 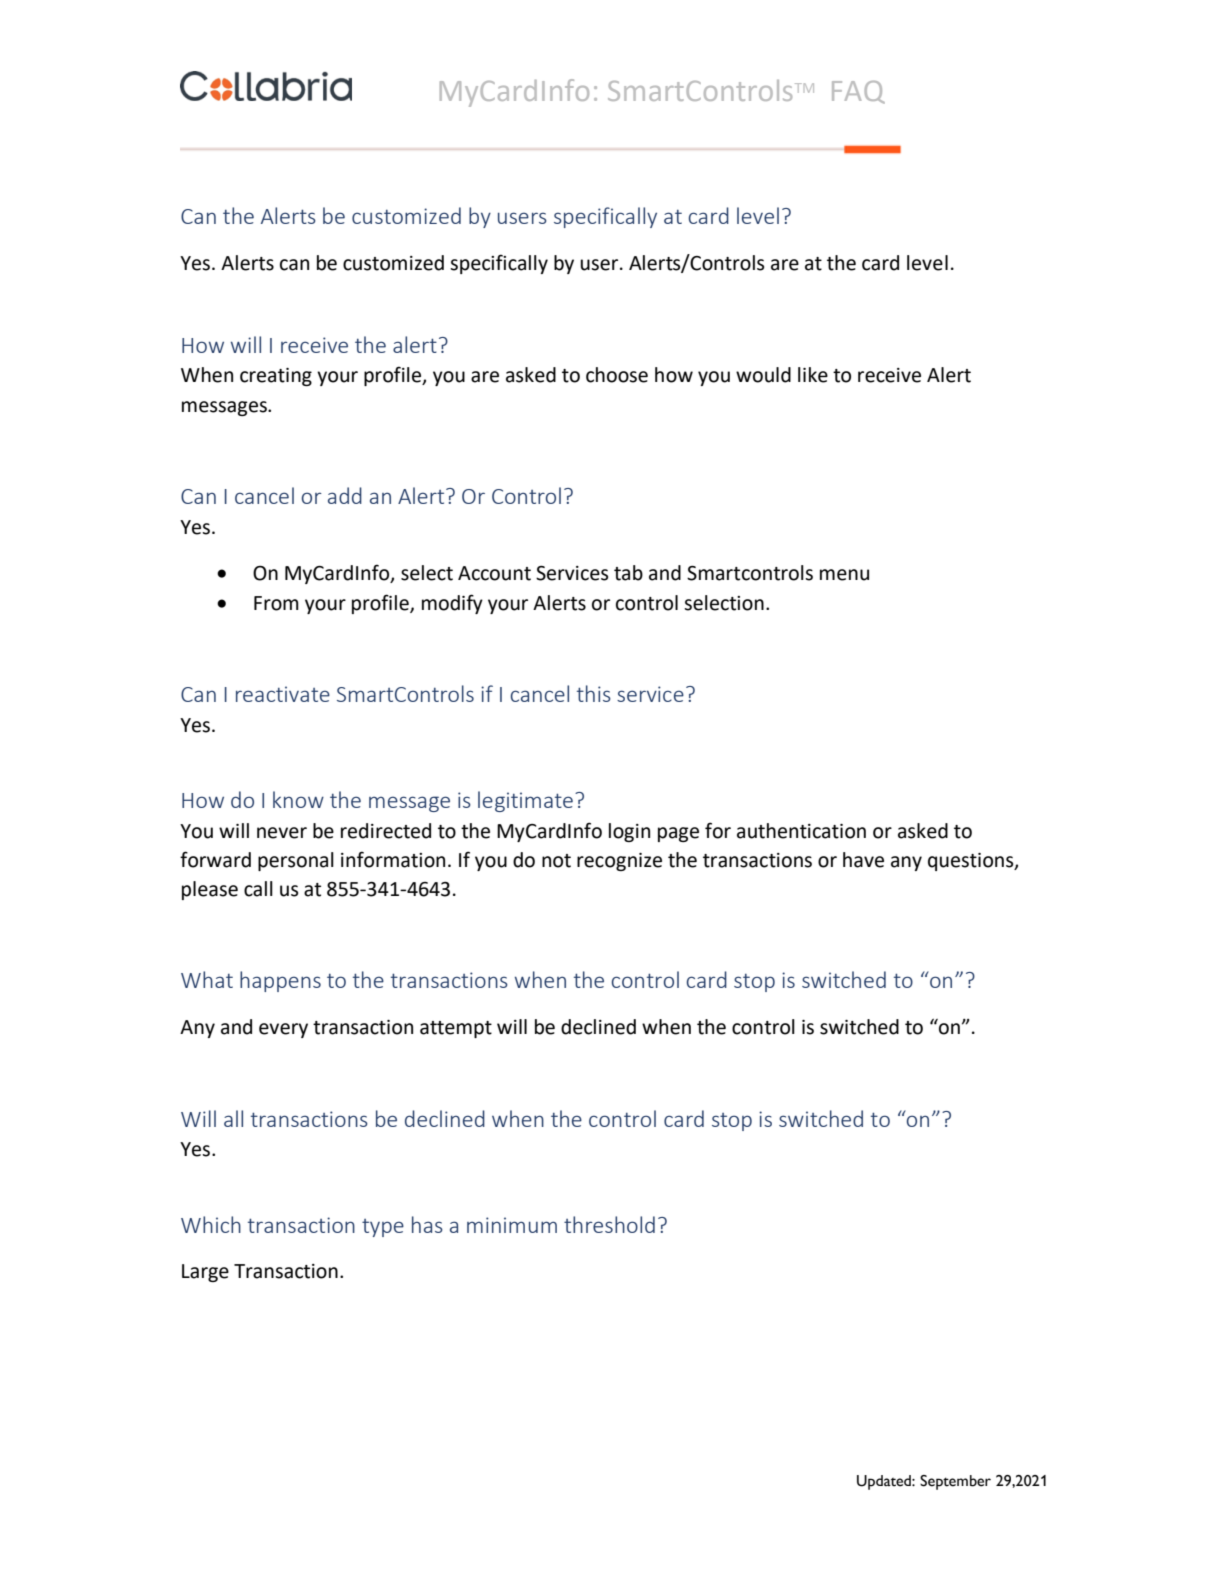 I want to click on FAQ, so click(x=858, y=92).
